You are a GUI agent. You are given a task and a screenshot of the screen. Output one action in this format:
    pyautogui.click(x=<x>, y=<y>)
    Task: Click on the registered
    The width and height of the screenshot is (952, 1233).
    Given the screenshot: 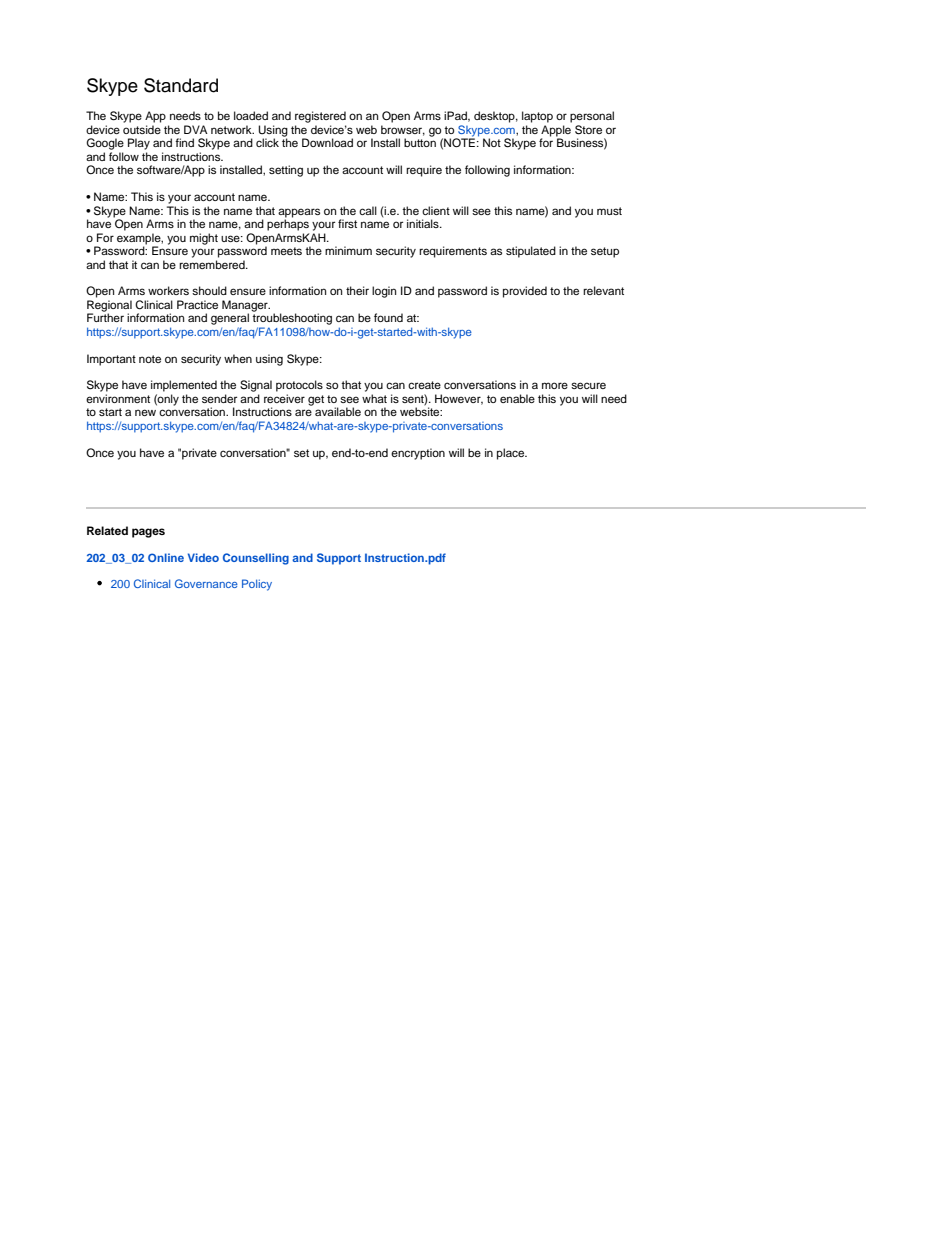 What is the action you would take?
    pyautogui.click(x=320, y=117)
